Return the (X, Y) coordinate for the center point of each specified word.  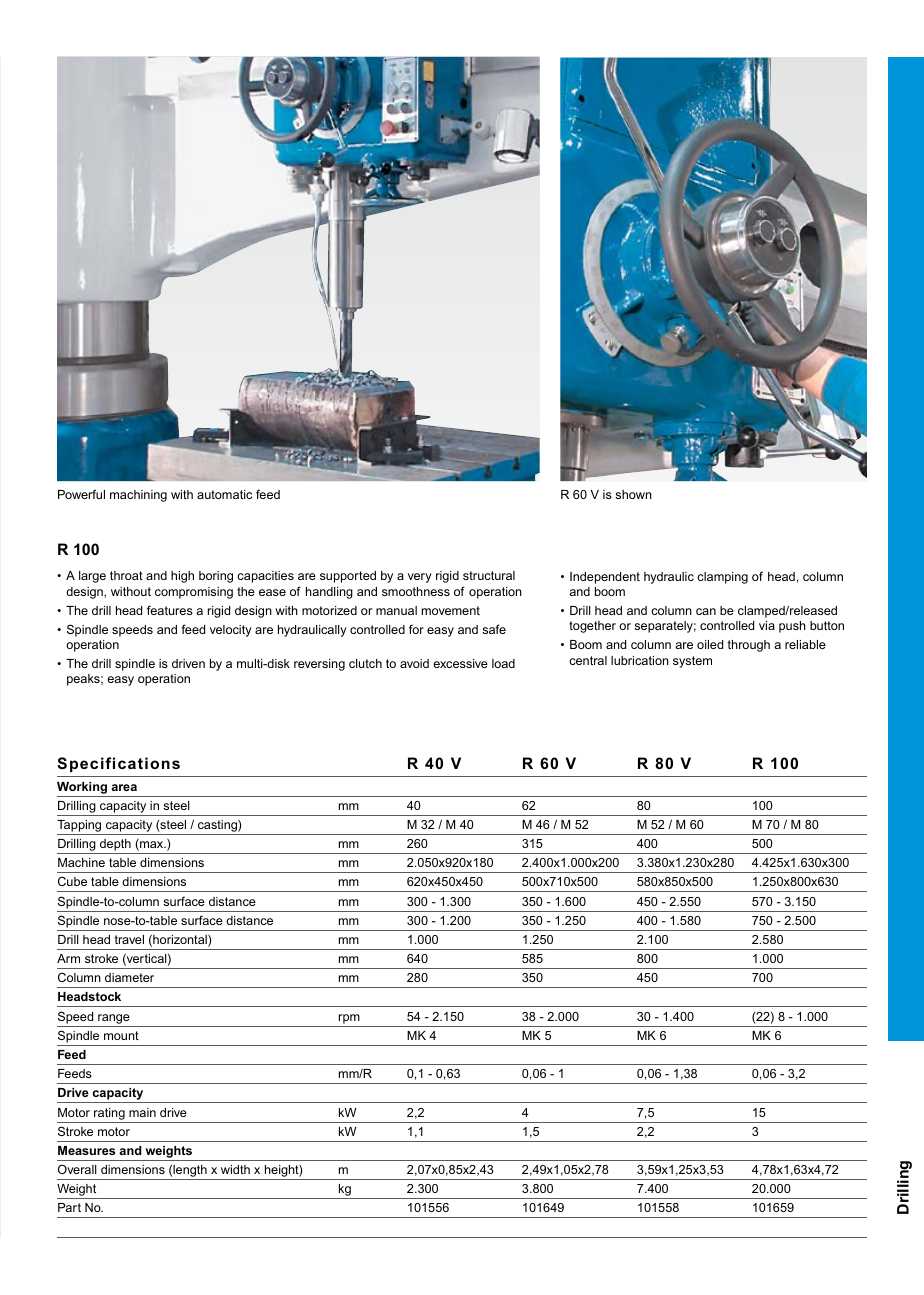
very (420, 578)
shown (633, 494)
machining (138, 496)
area (124, 787)
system (692, 662)
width (235, 1169)
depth (115, 846)
